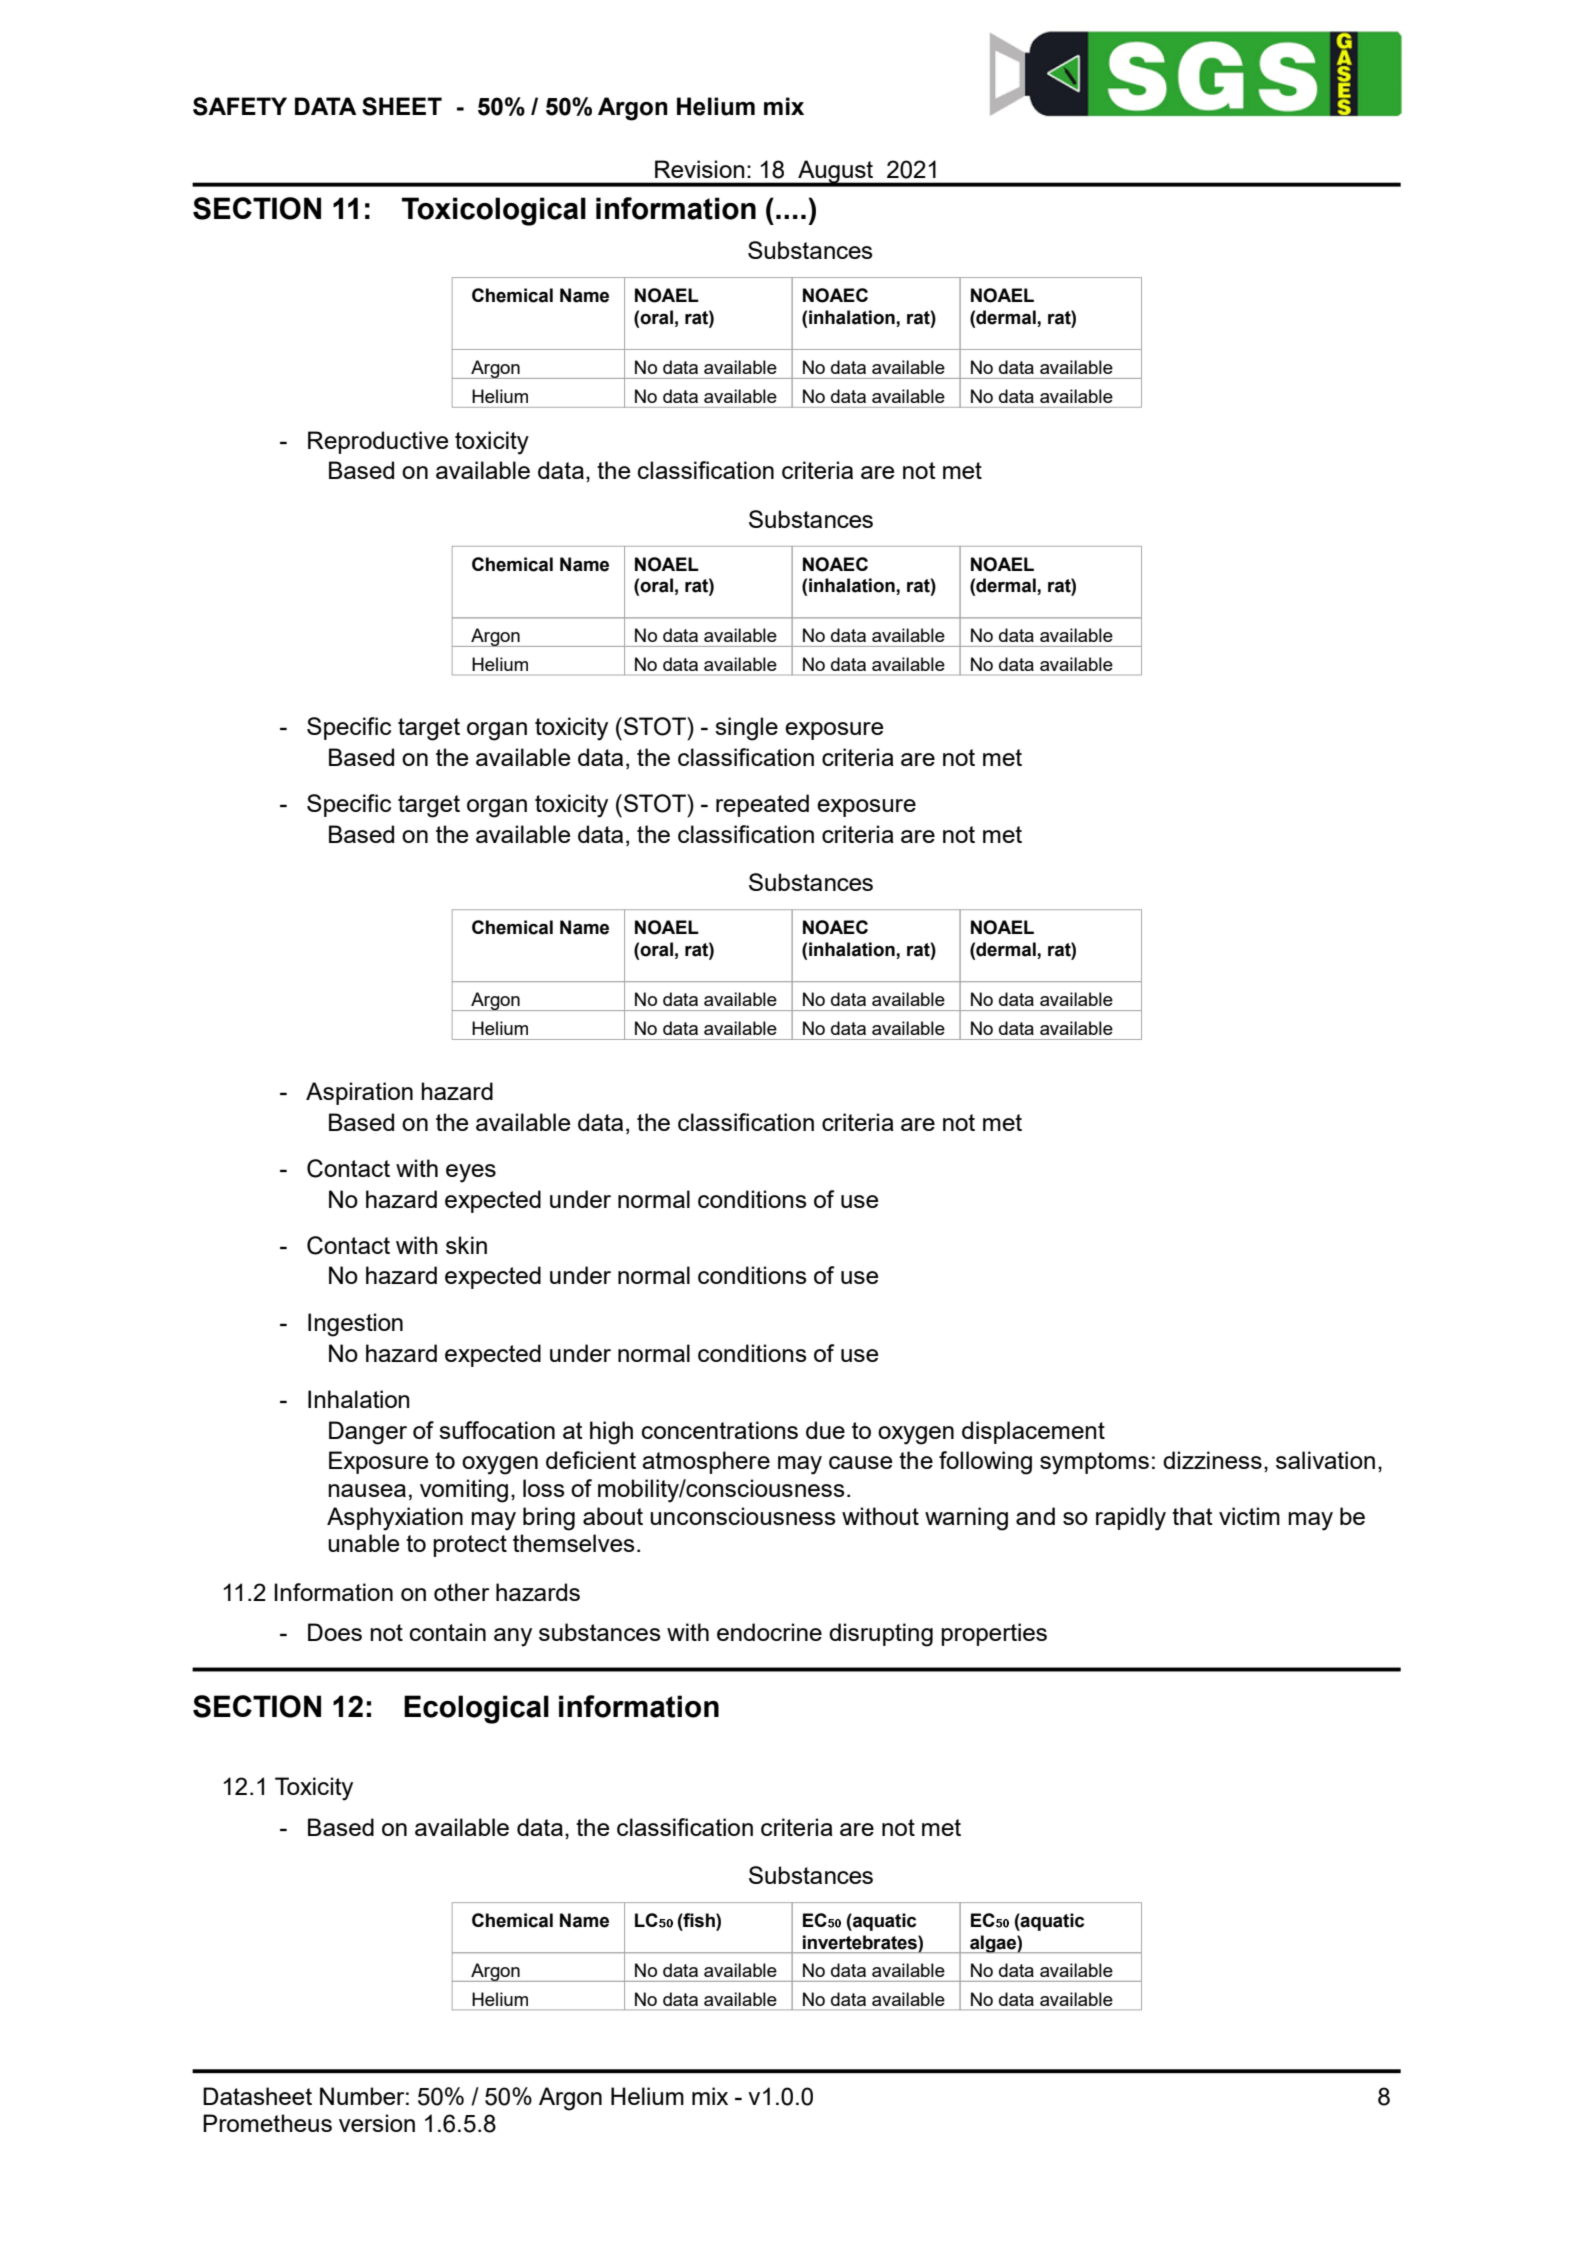 The height and width of the page is (2253, 1593). I want to click on Reproductive, so click(378, 442).
